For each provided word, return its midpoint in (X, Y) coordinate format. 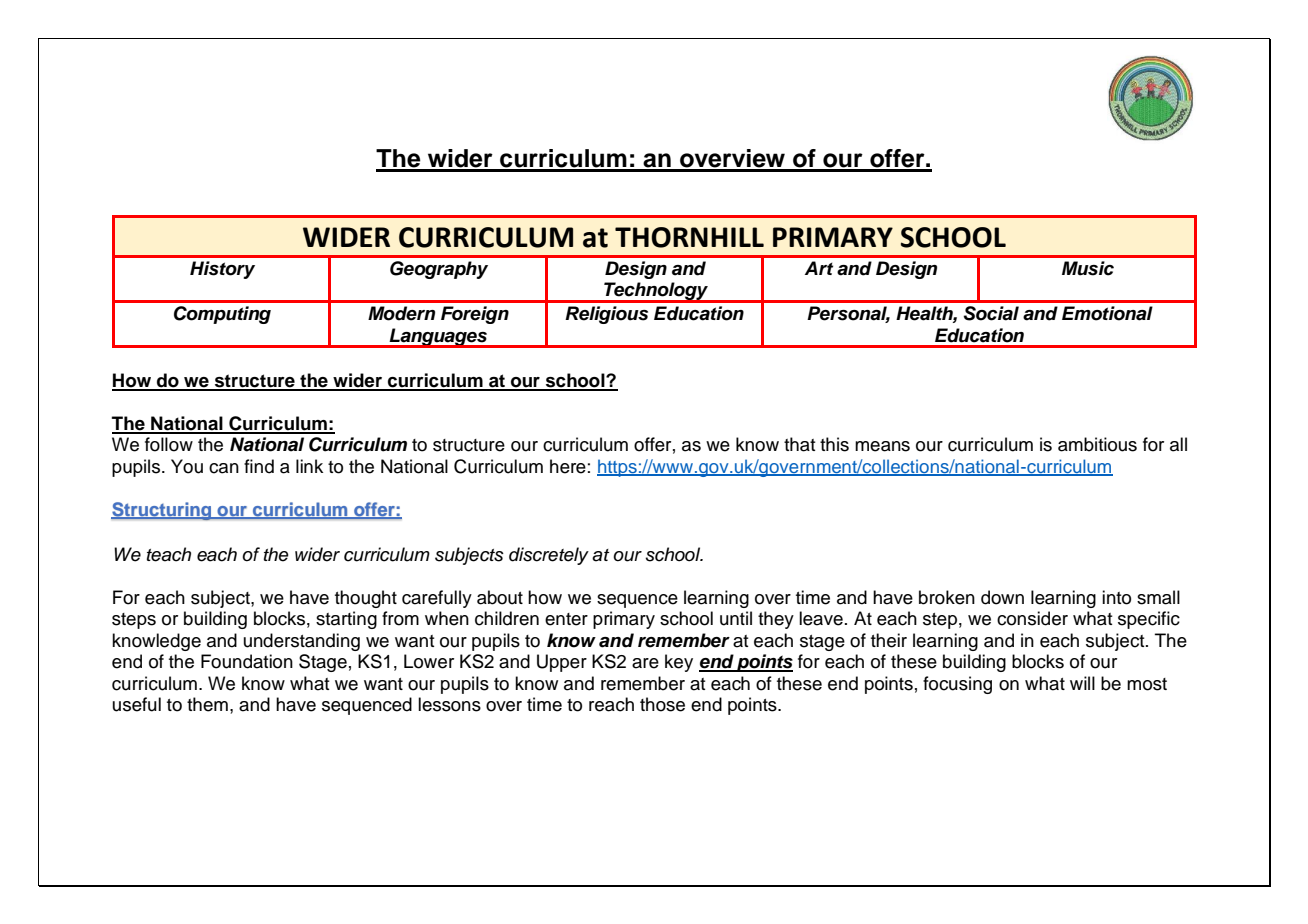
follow (169, 444)
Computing (222, 315)
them (207, 704)
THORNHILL (689, 237)
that (800, 444)
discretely (549, 556)
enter (566, 619)
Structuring (162, 511)
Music (1088, 268)
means (882, 446)
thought (366, 599)
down (1002, 597)
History (222, 270)
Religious (606, 315)
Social (991, 313)
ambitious (1097, 444)
